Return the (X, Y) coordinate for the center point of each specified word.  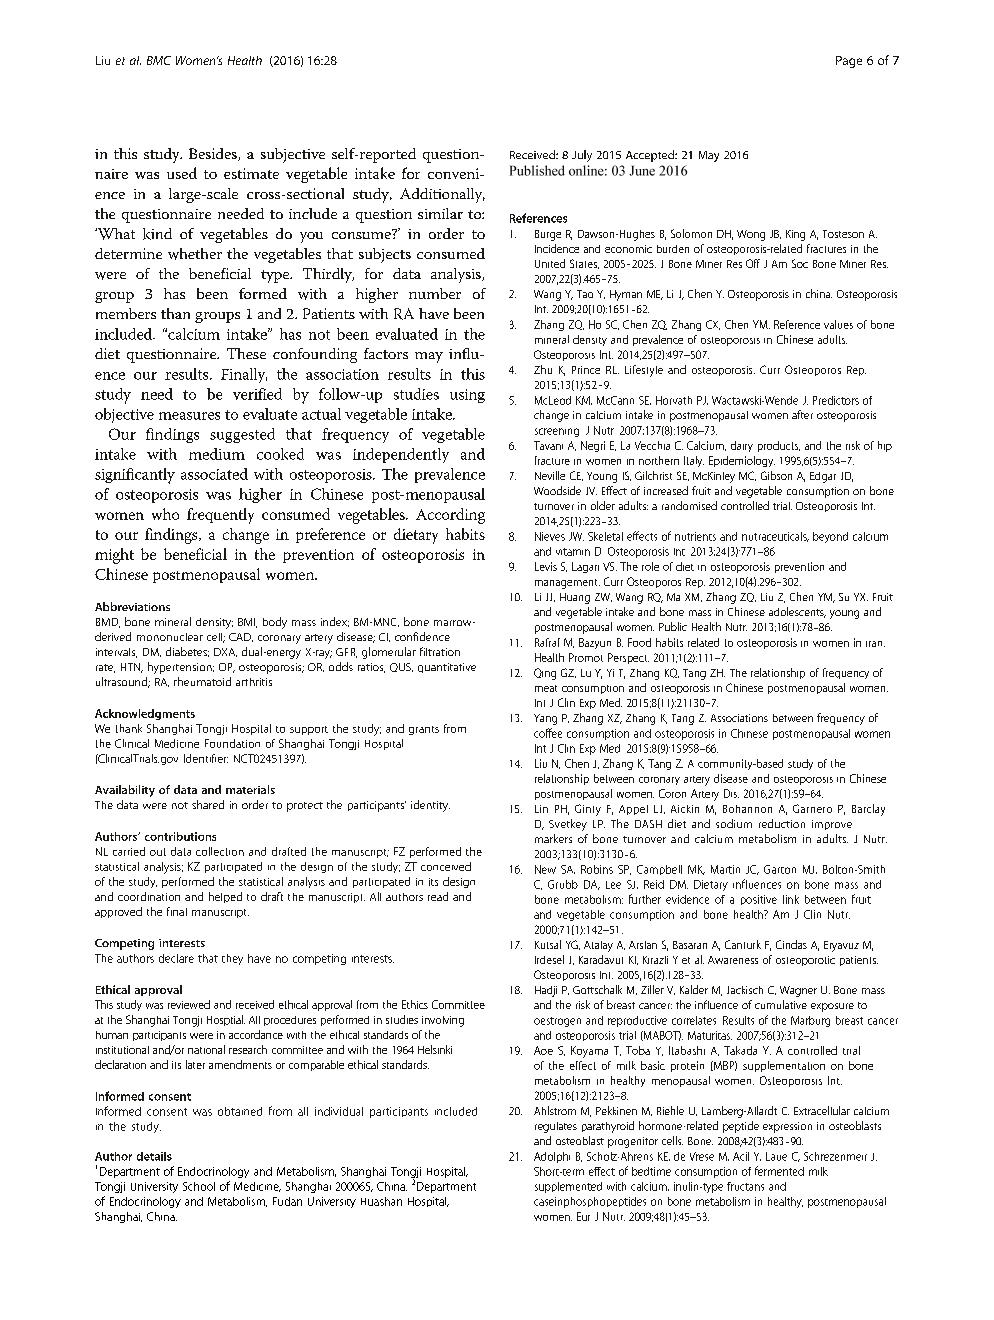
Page (849, 62)
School (199, 1186)
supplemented (568, 1187)
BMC (159, 60)
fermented (779, 1171)
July (582, 156)
